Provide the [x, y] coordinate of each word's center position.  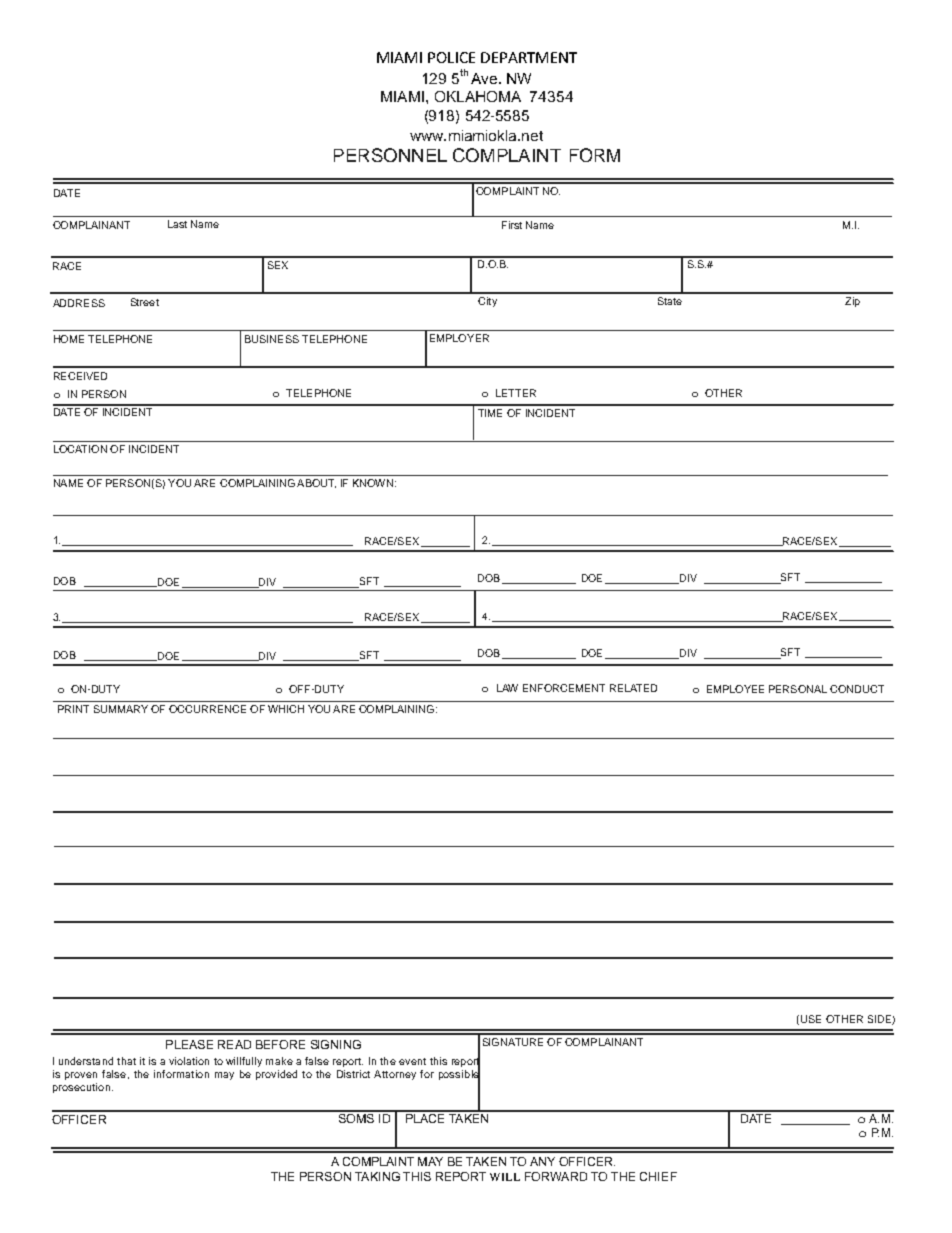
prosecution [81, 1088]
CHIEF [658, 1176]
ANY [542, 1161]
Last [177, 224]
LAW [507, 688]
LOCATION [80, 449]
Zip [852, 302]
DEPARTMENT [529, 57]
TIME [490, 413]
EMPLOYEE [735, 689]
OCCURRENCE [207, 709]
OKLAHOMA [478, 96]
